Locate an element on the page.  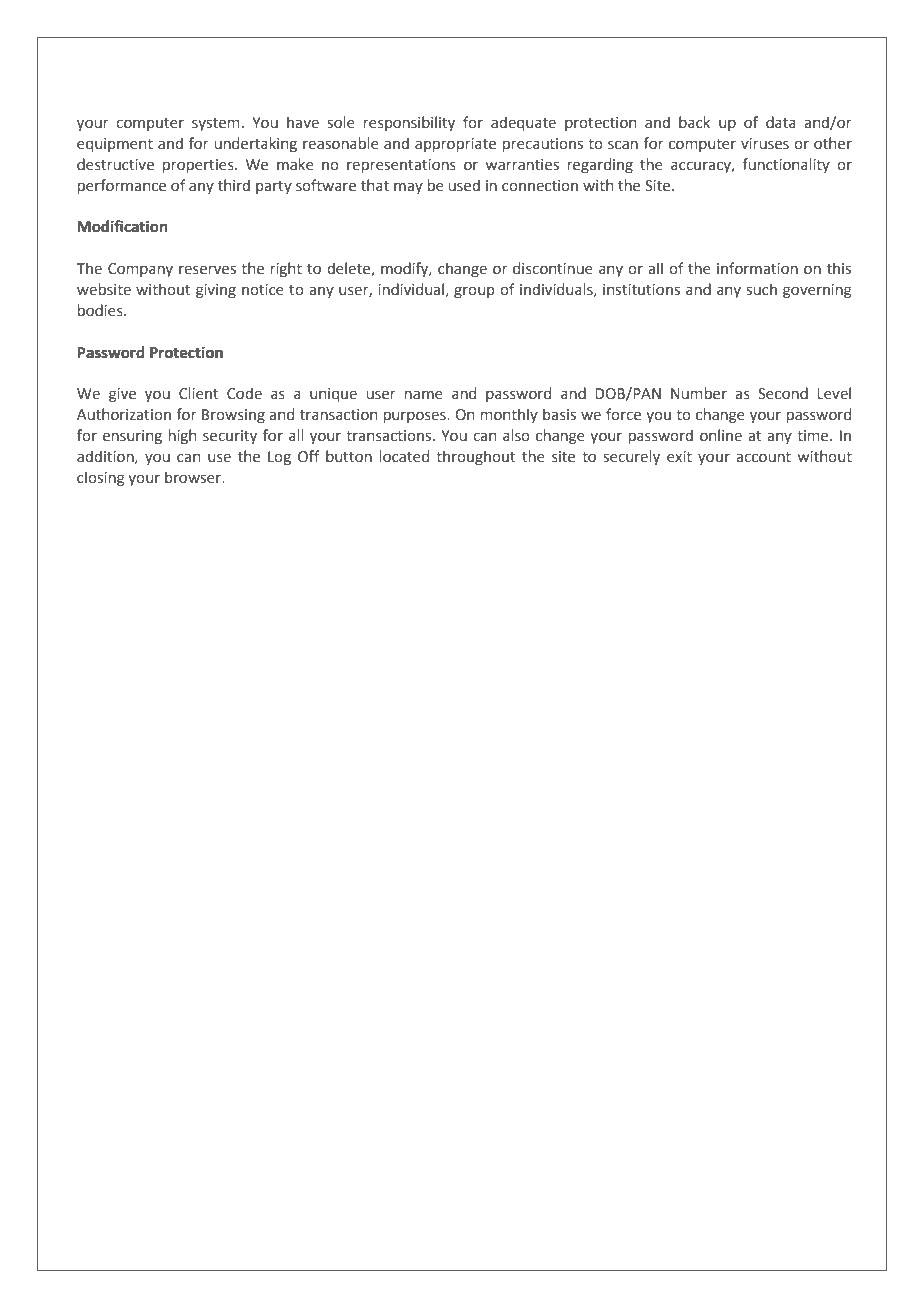
Second is located at coordinates (783, 393).
